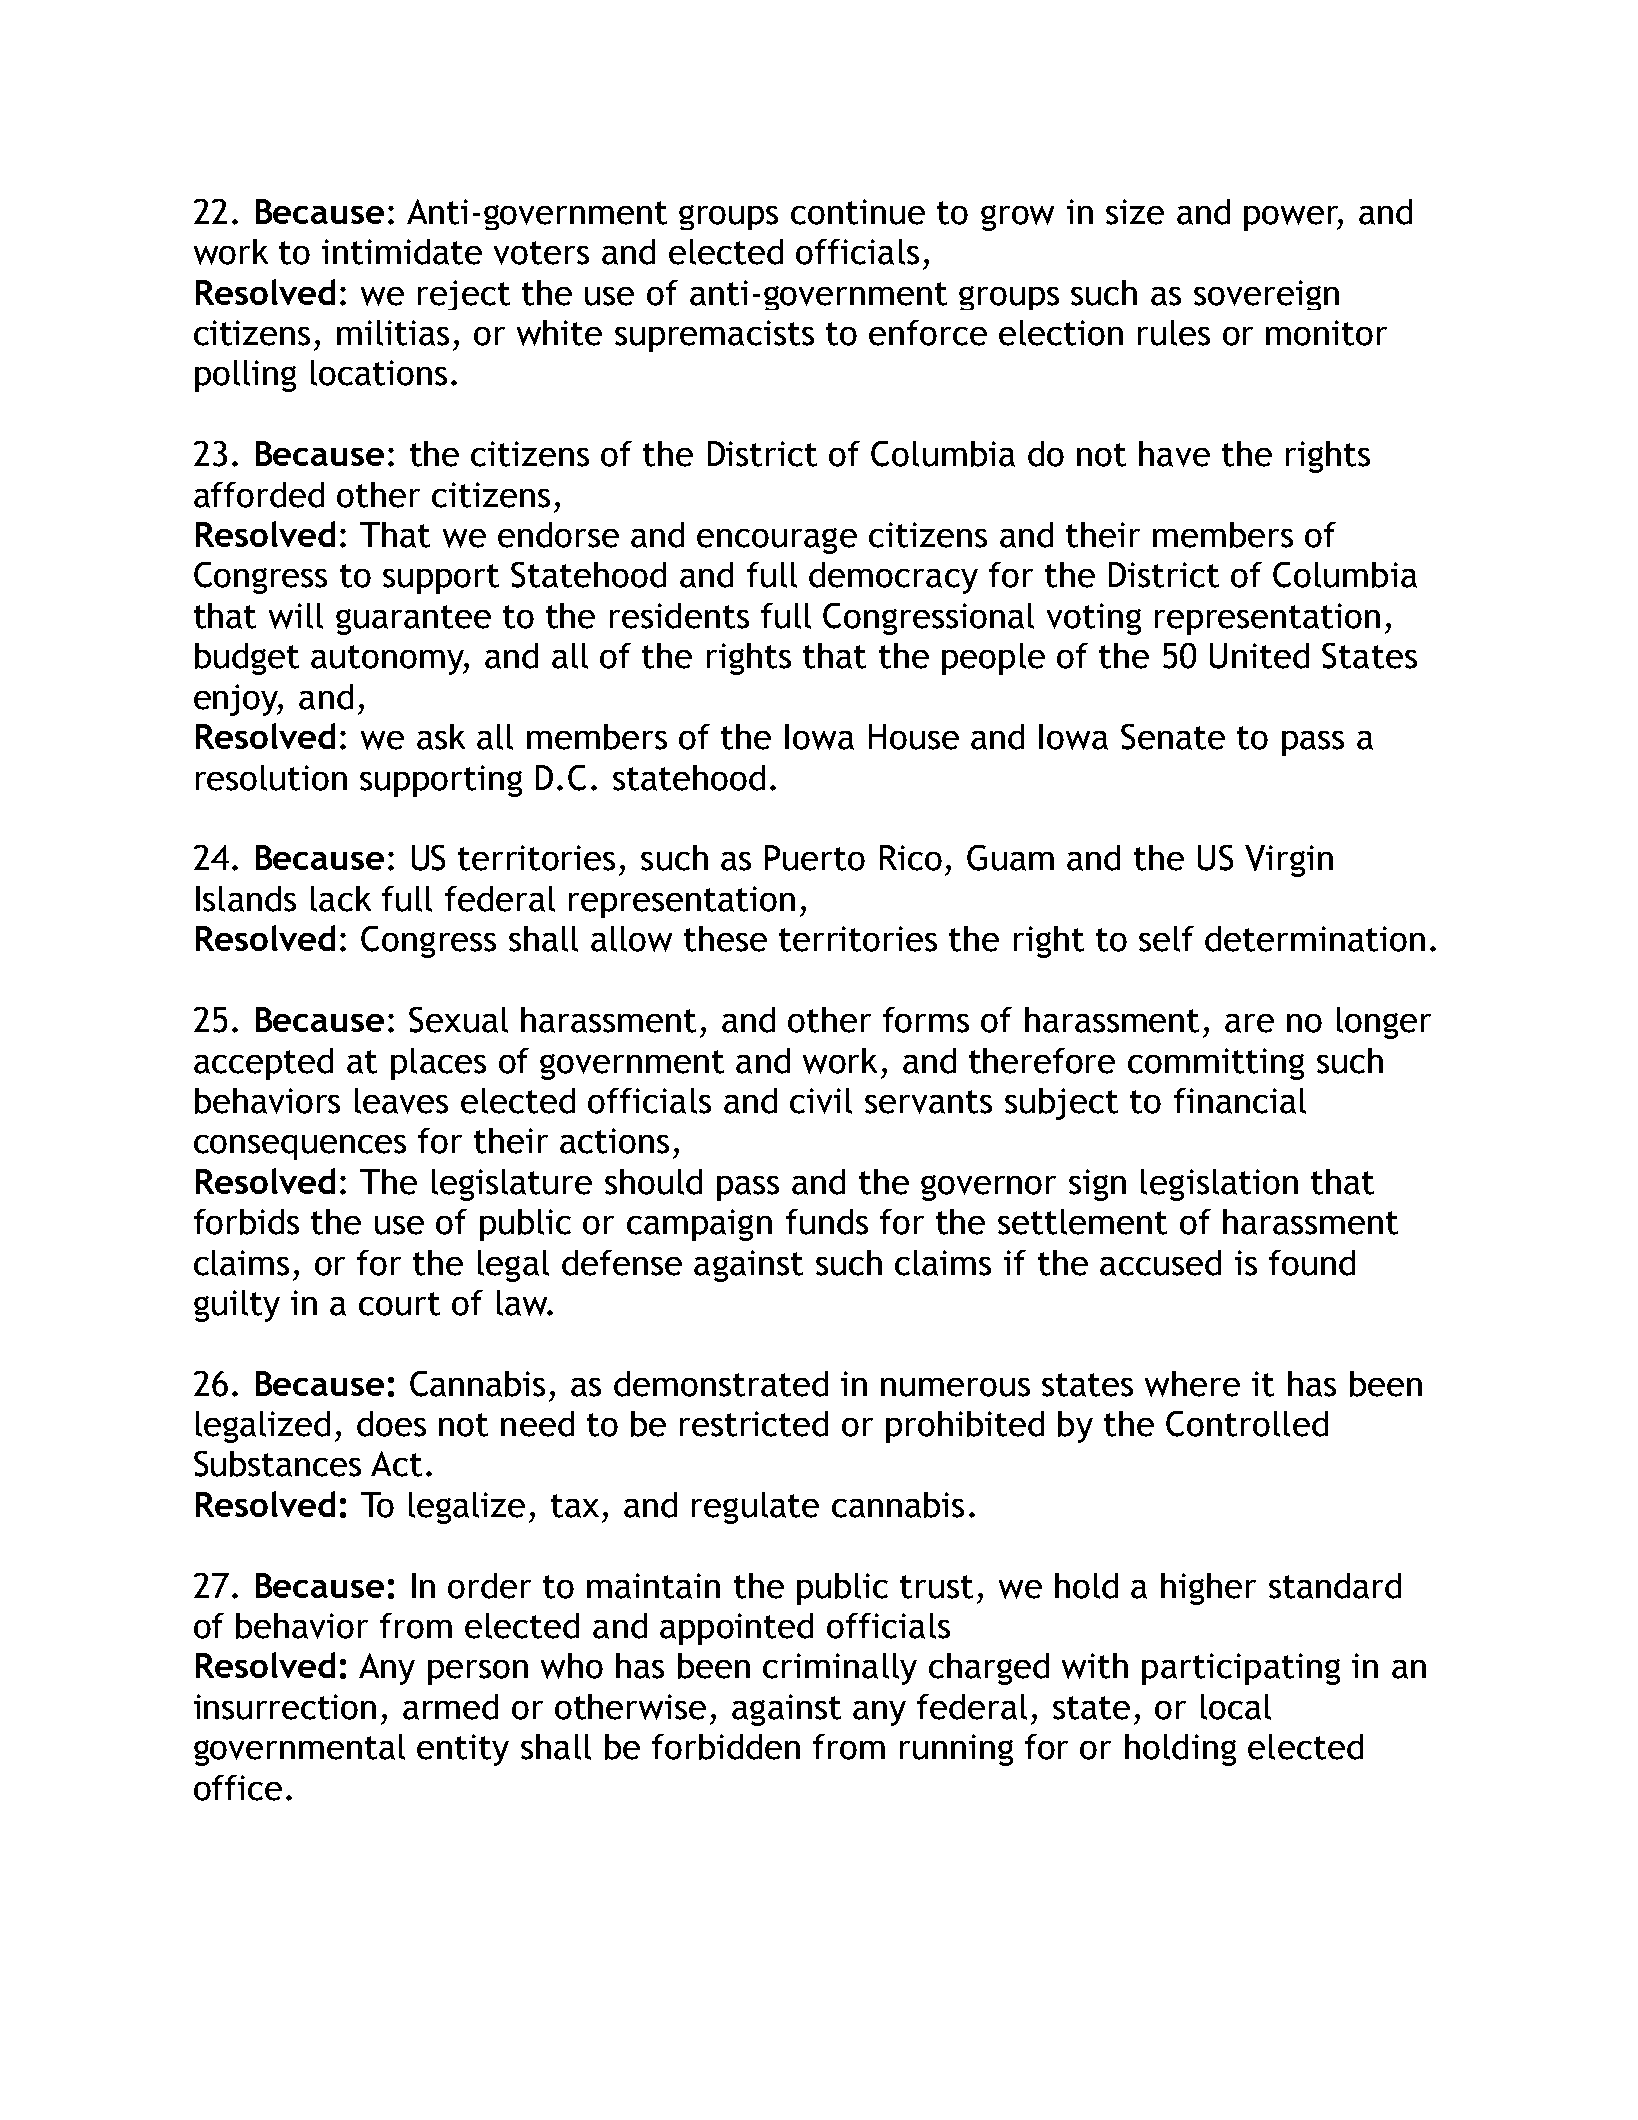 The image size is (1638, 2120). Describe the element at coordinates (402, 252) in the page. I see `intimidate` at that location.
